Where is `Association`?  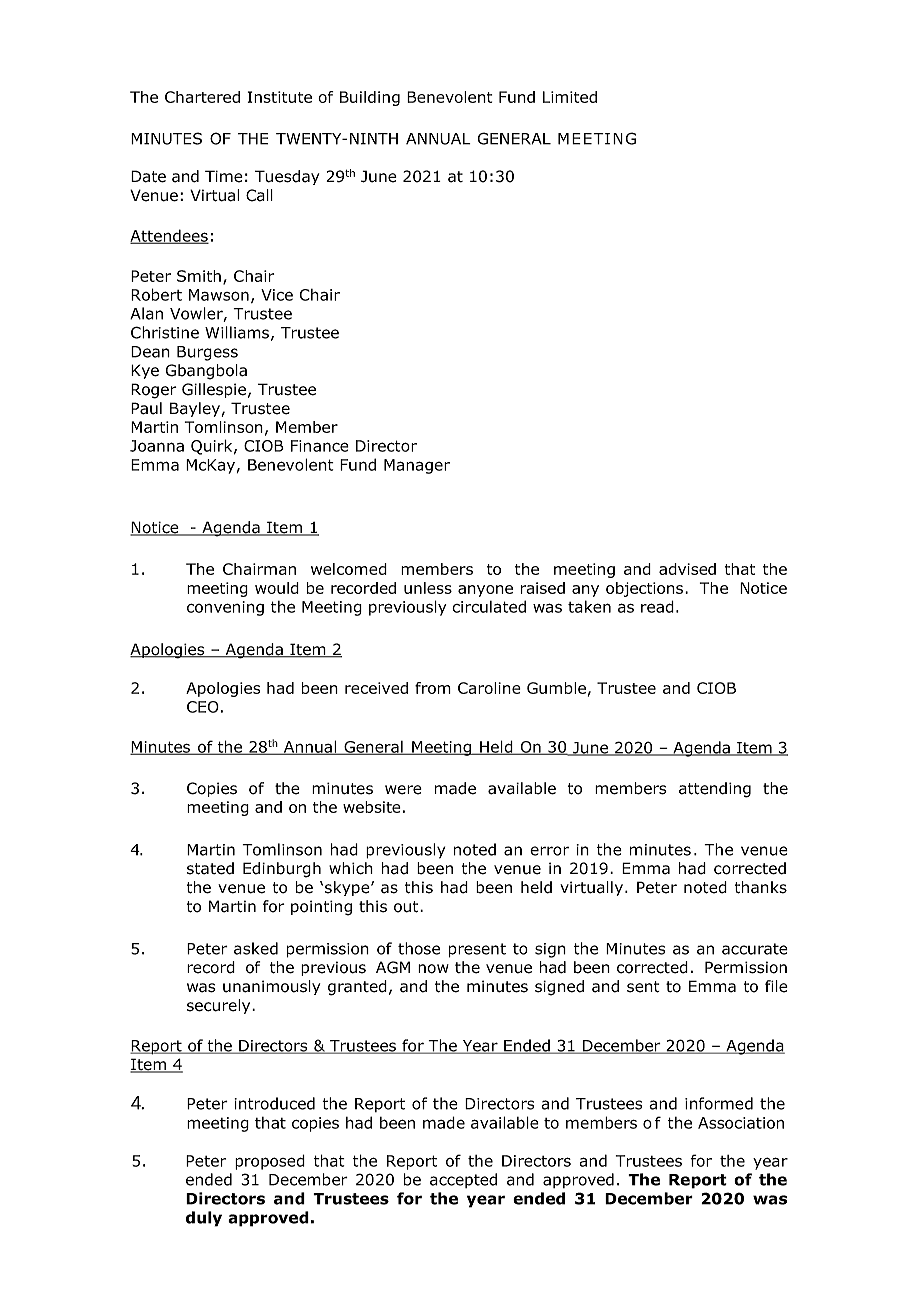
Association is located at coordinates (741, 1123).
